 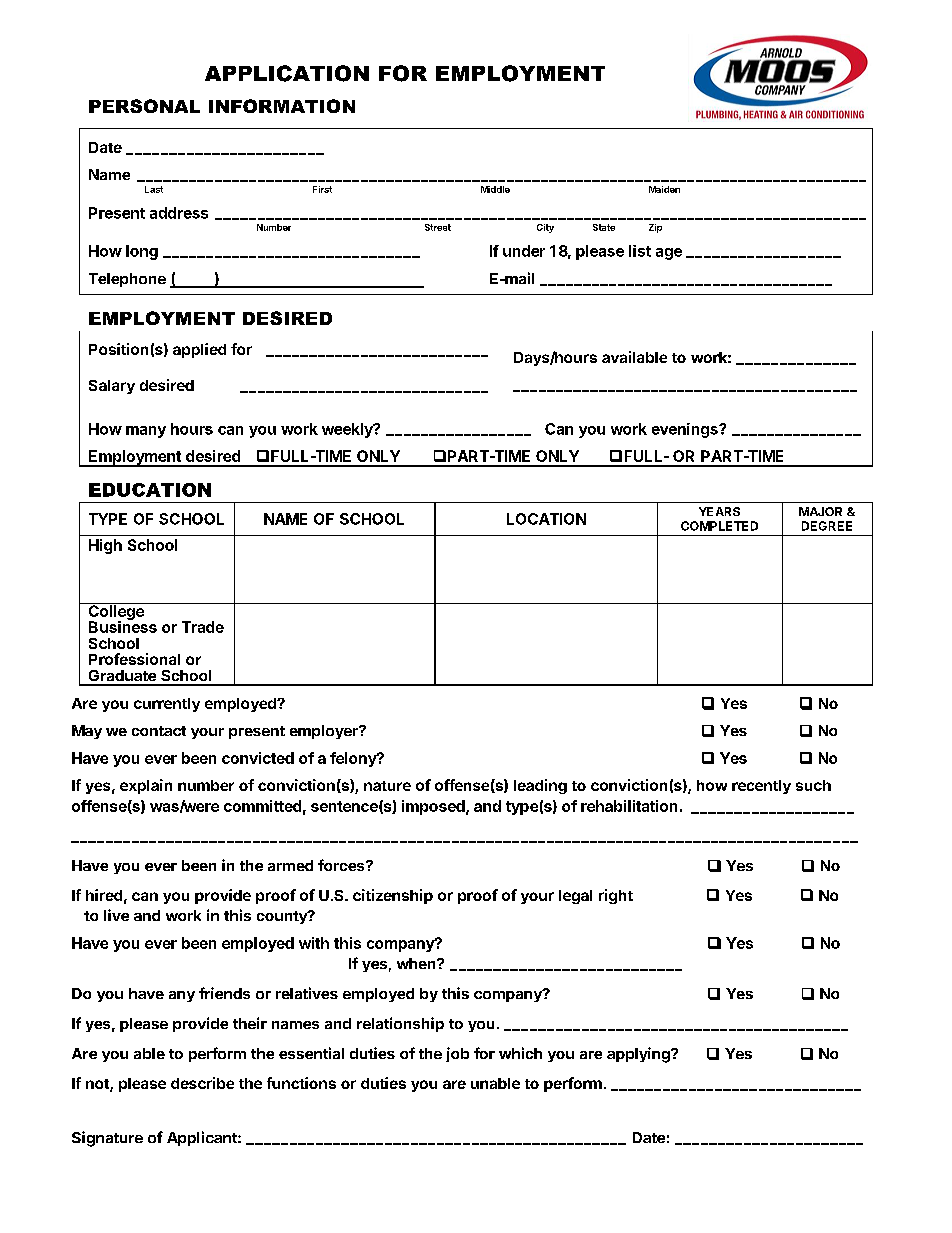 What do you see at coordinates (761, 787) in the screenshot?
I see `recently` at bounding box center [761, 787].
